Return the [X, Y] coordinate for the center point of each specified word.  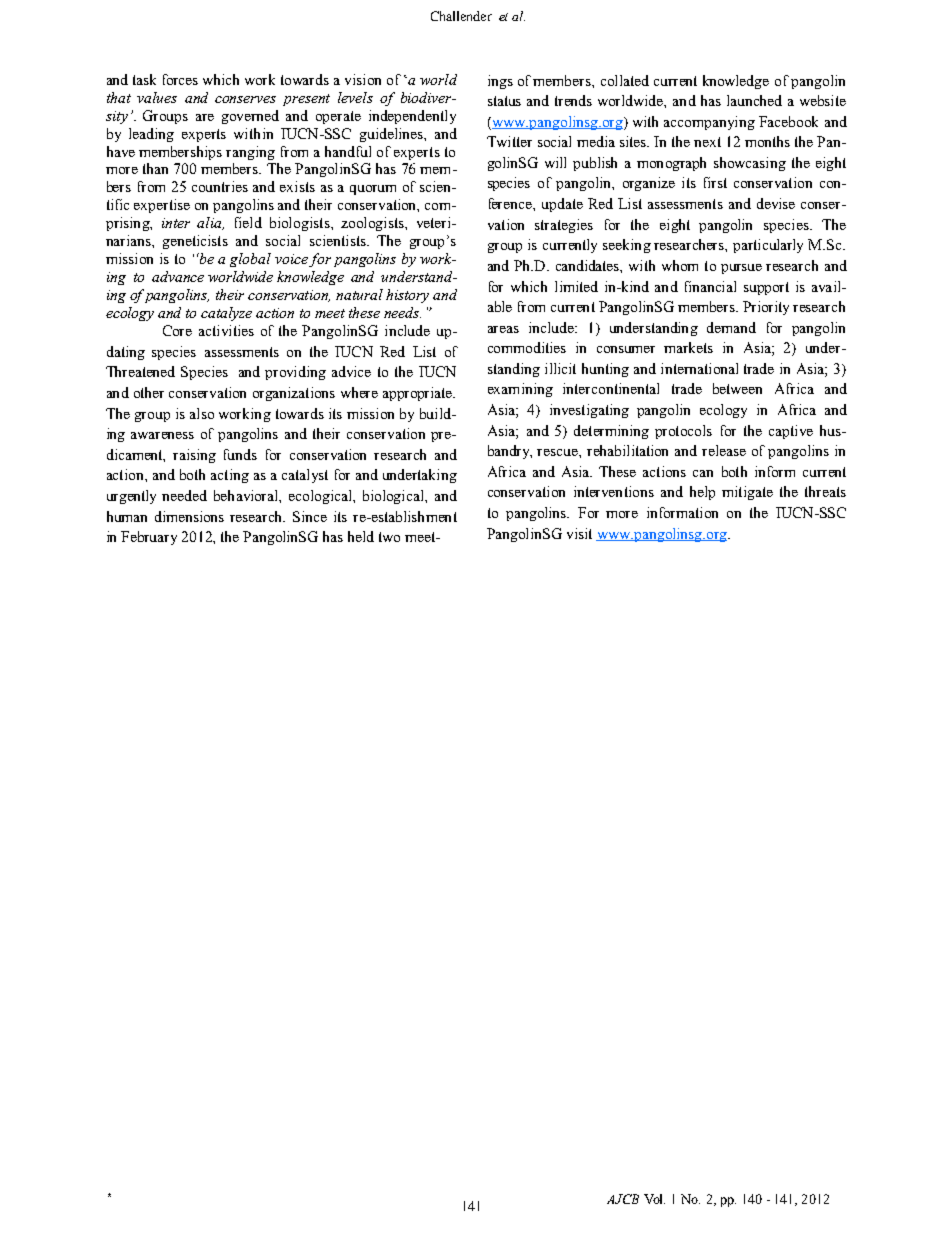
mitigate [747, 493]
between [737, 388]
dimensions [189, 516]
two [389, 537]
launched [754, 100]
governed [250, 117]
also [202, 413]
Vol [654, 1199]
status [504, 101]
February [149, 538]
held [361, 536]
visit [579, 533]
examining [520, 390]
